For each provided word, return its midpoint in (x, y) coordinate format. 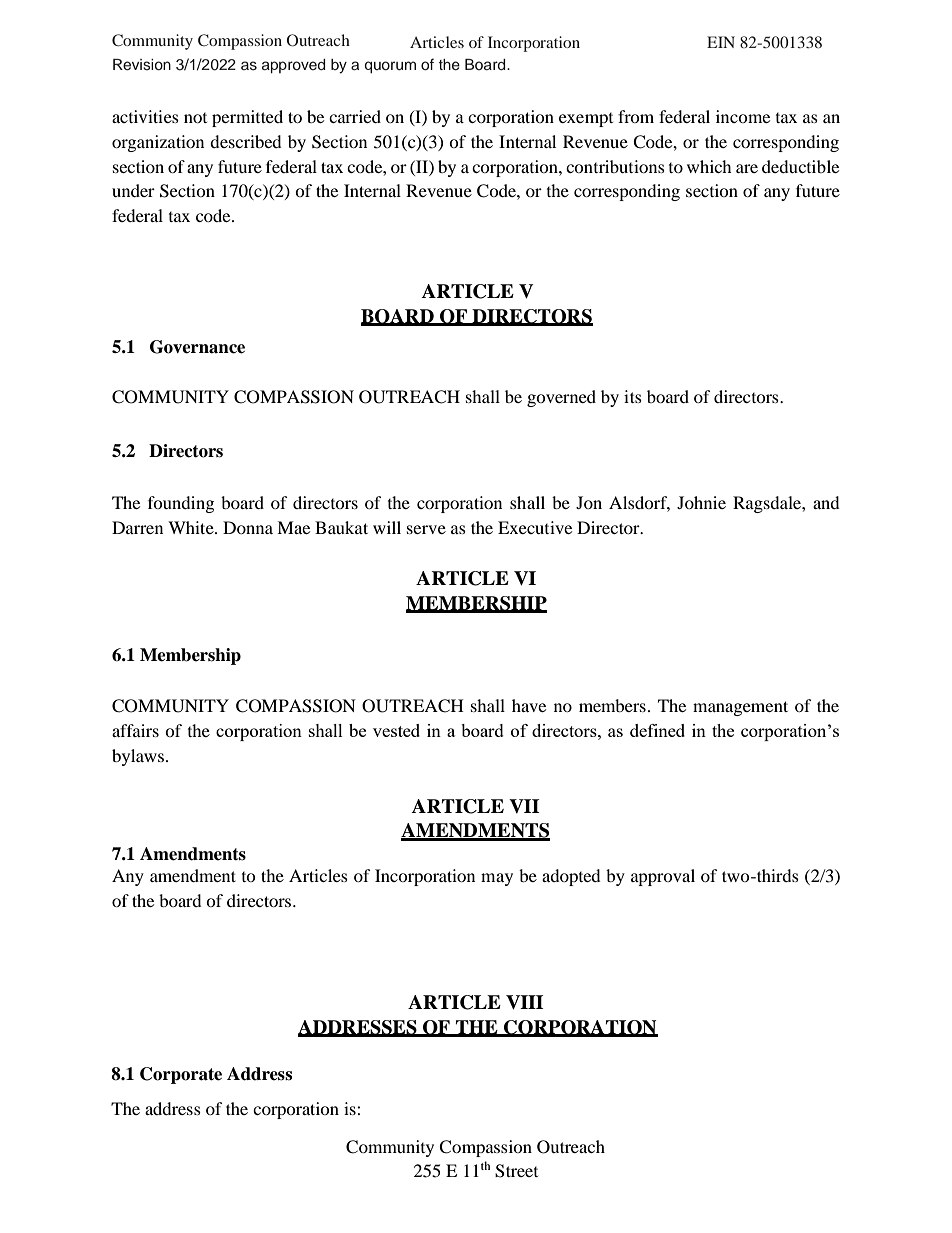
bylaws (138, 757)
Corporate (181, 1075)
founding (181, 504)
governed (561, 398)
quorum (390, 67)
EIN (721, 42)
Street (516, 1171)
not (195, 118)
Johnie (701, 502)
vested (396, 730)
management (740, 708)
